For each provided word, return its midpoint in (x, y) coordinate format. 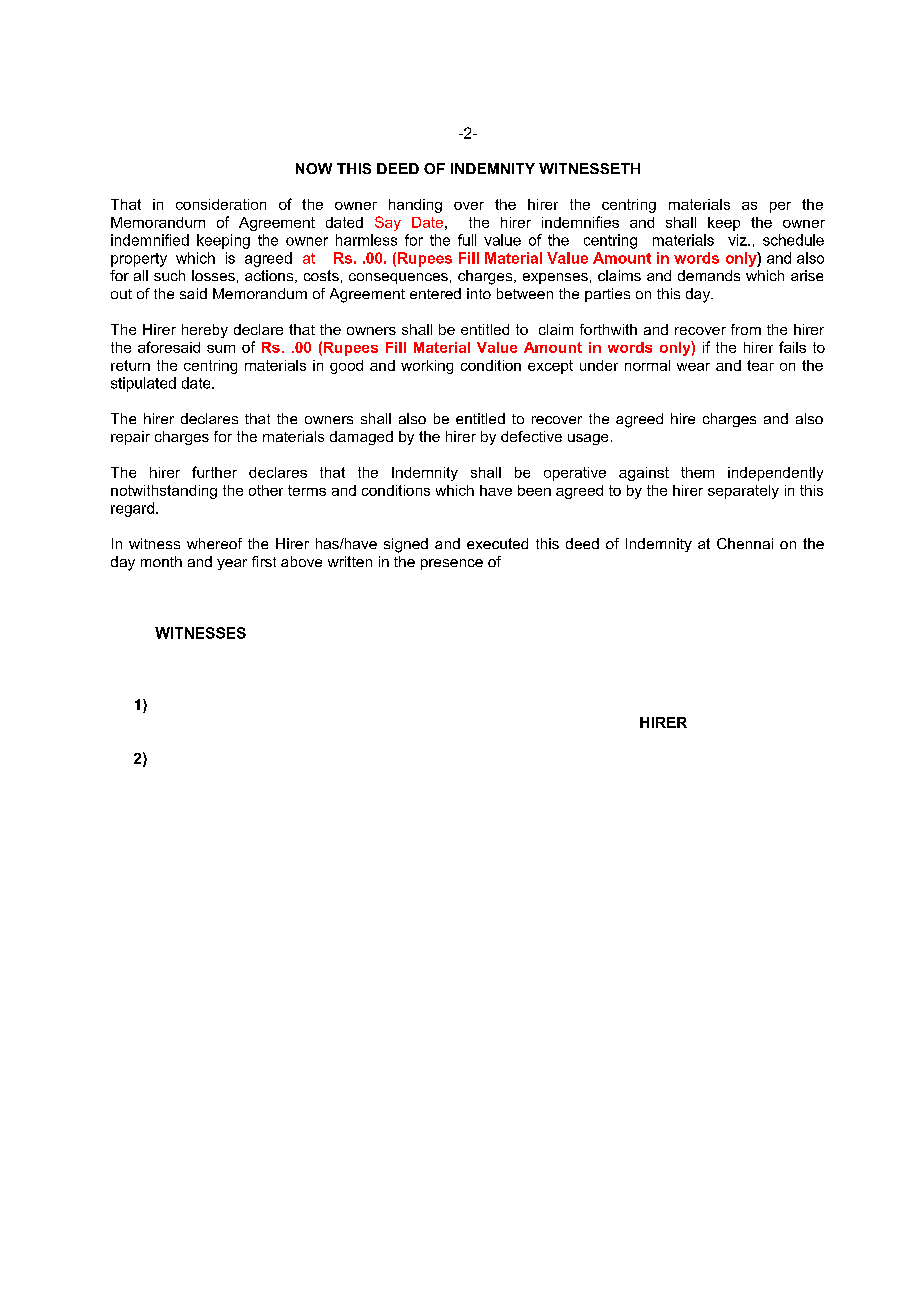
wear (693, 367)
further (214, 472)
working (427, 367)
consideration (221, 204)
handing (415, 206)
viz (738, 240)
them (697, 472)
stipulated (143, 384)
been (534, 490)
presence (452, 564)
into (479, 293)
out (121, 294)
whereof (214, 543)
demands (709, 275)
